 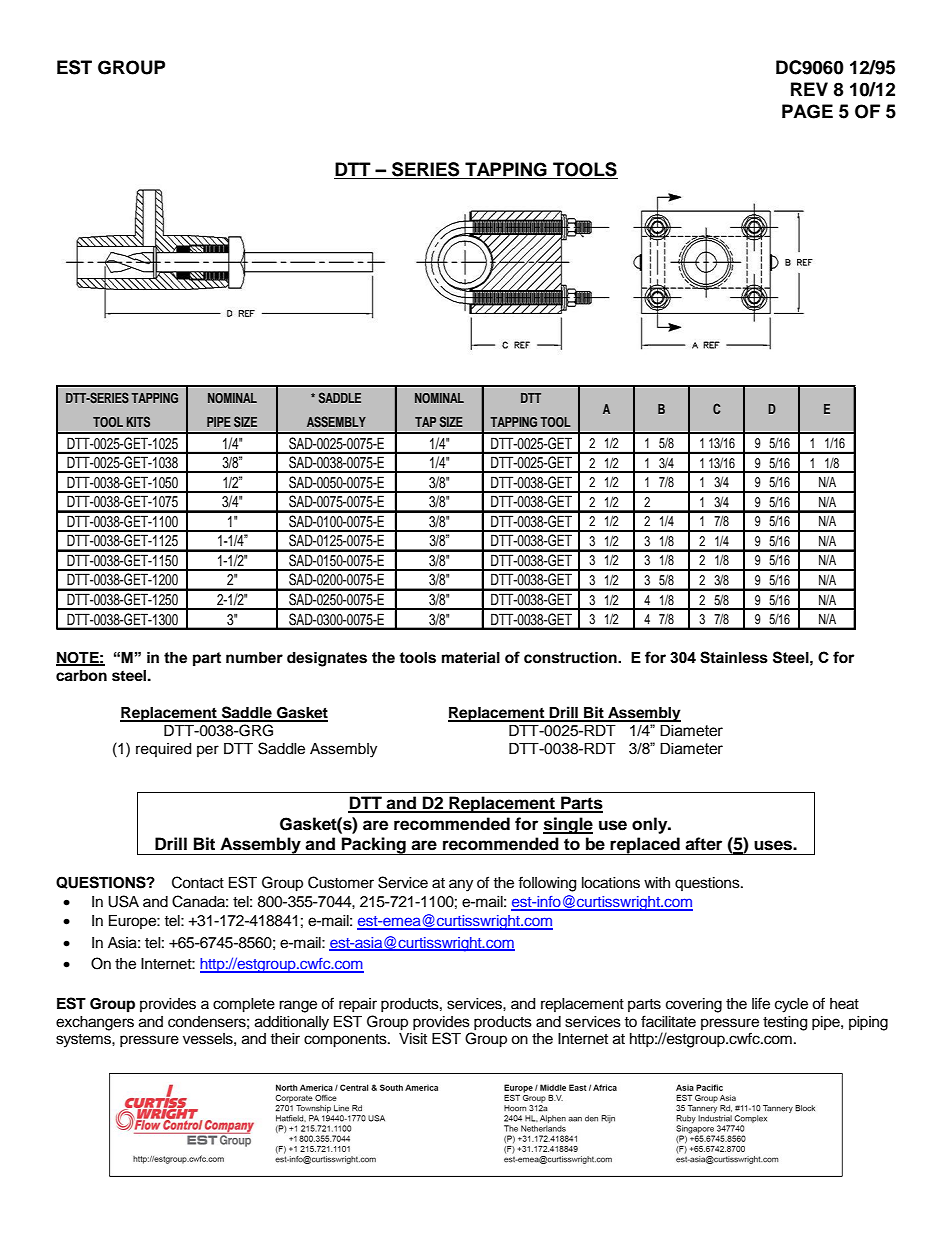 I want to click on required, so click(x=163, y=750).
